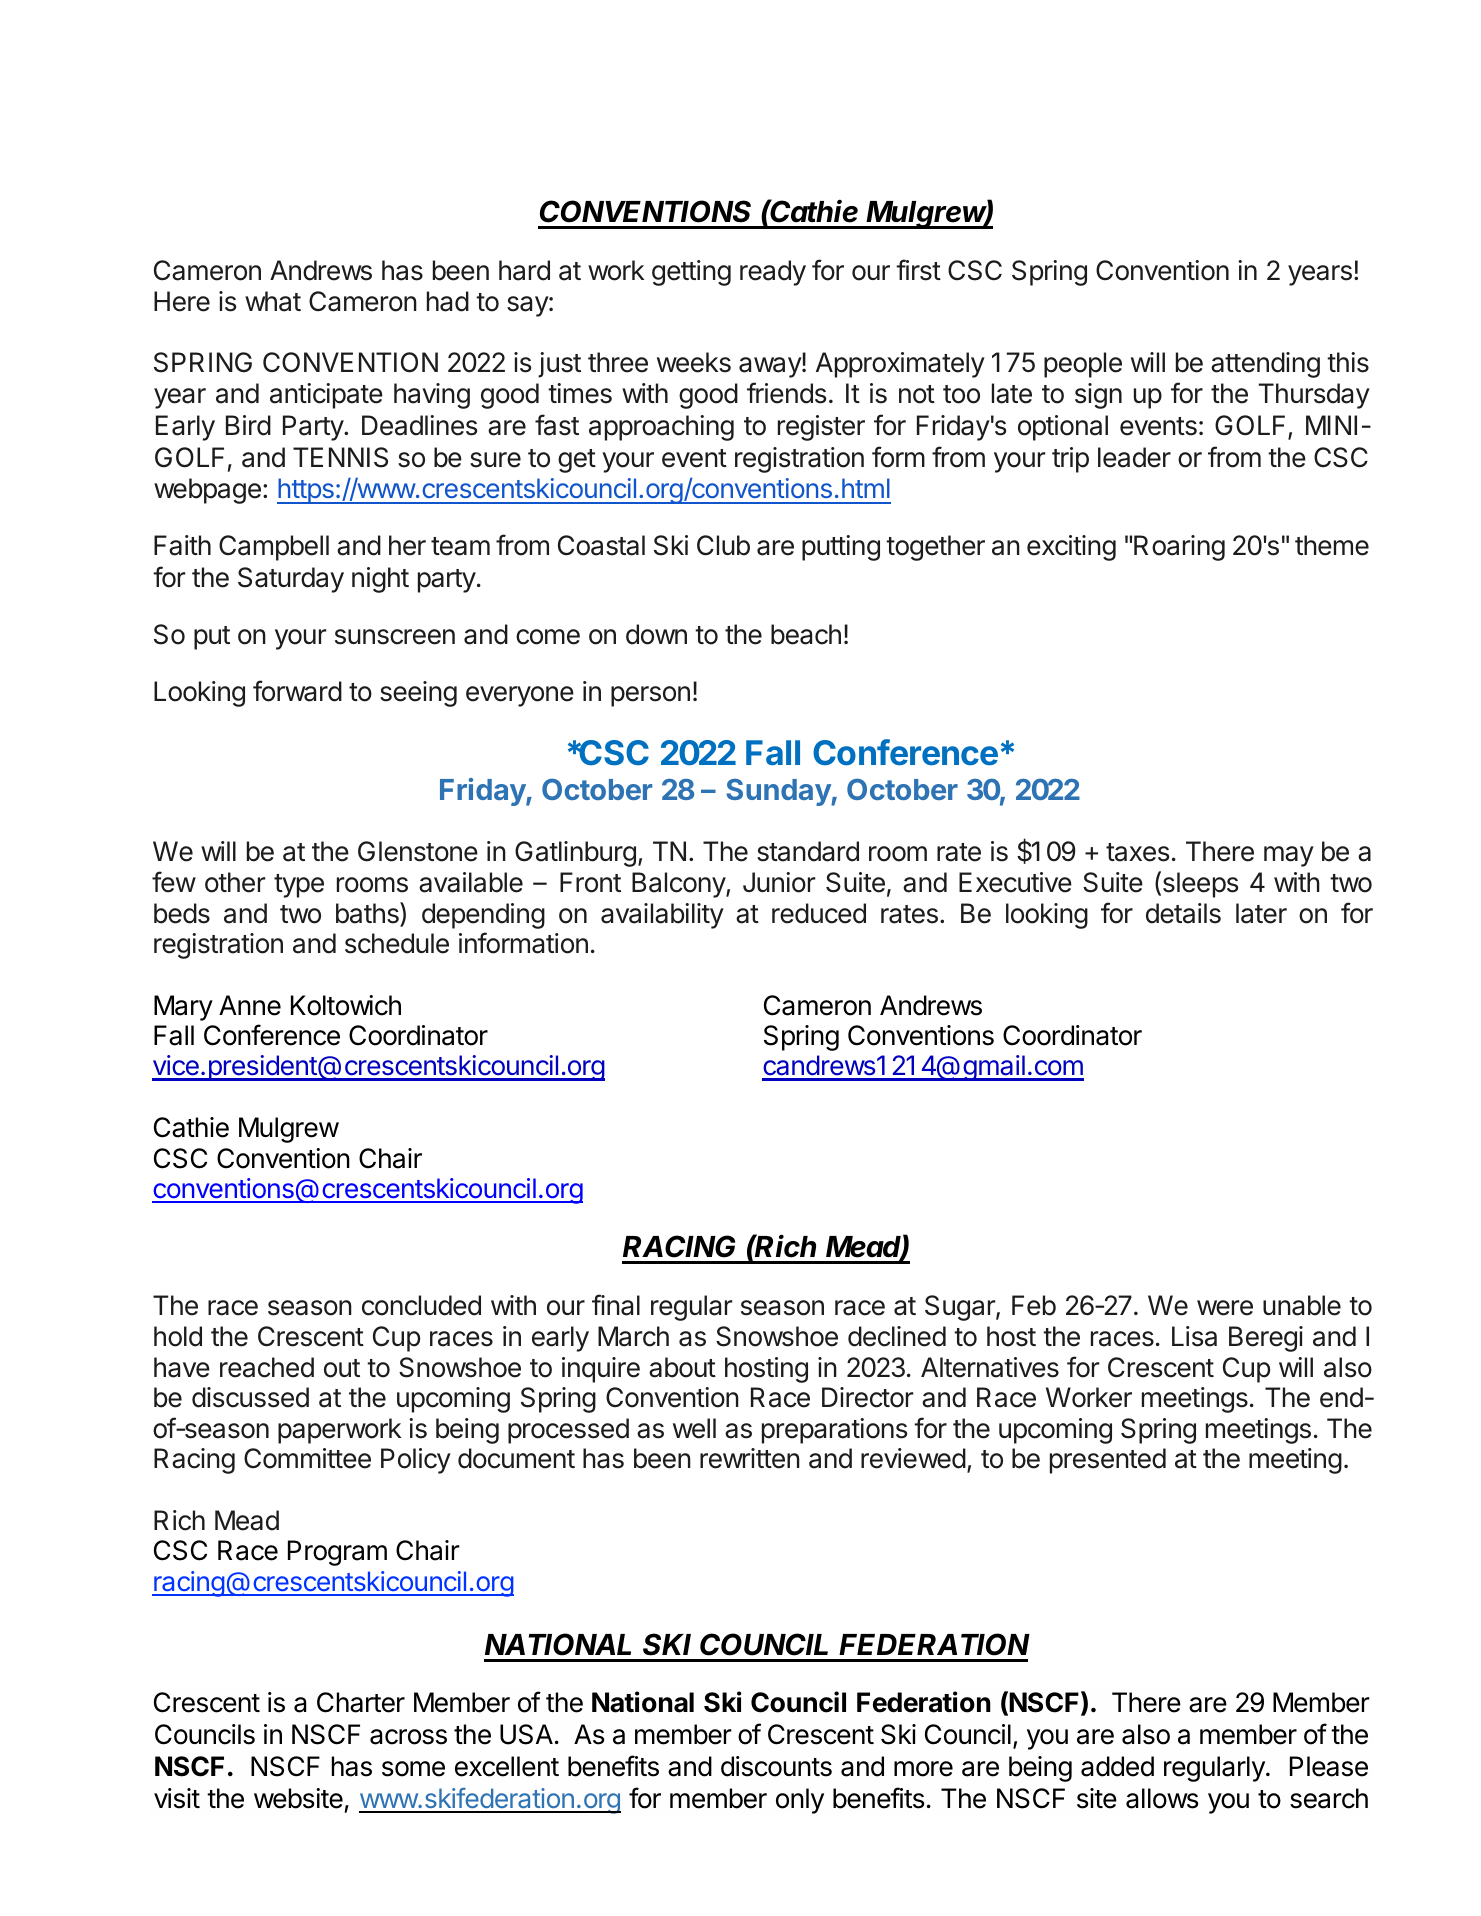 This screenshot has height=1916, width=1481. I want to click on ready, so click(773, 273).
